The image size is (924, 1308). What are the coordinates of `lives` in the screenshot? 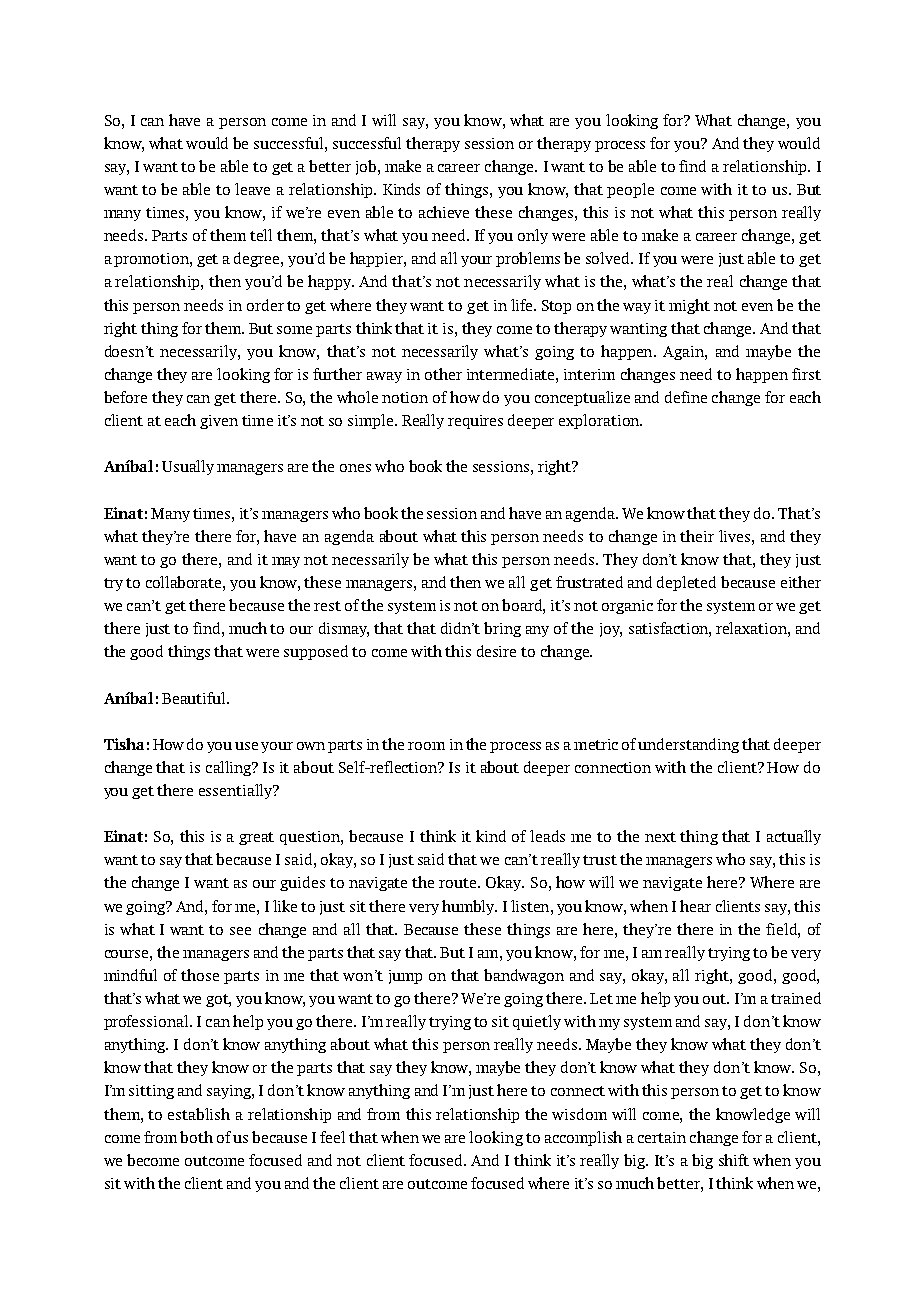 It's located at (736, 536).
